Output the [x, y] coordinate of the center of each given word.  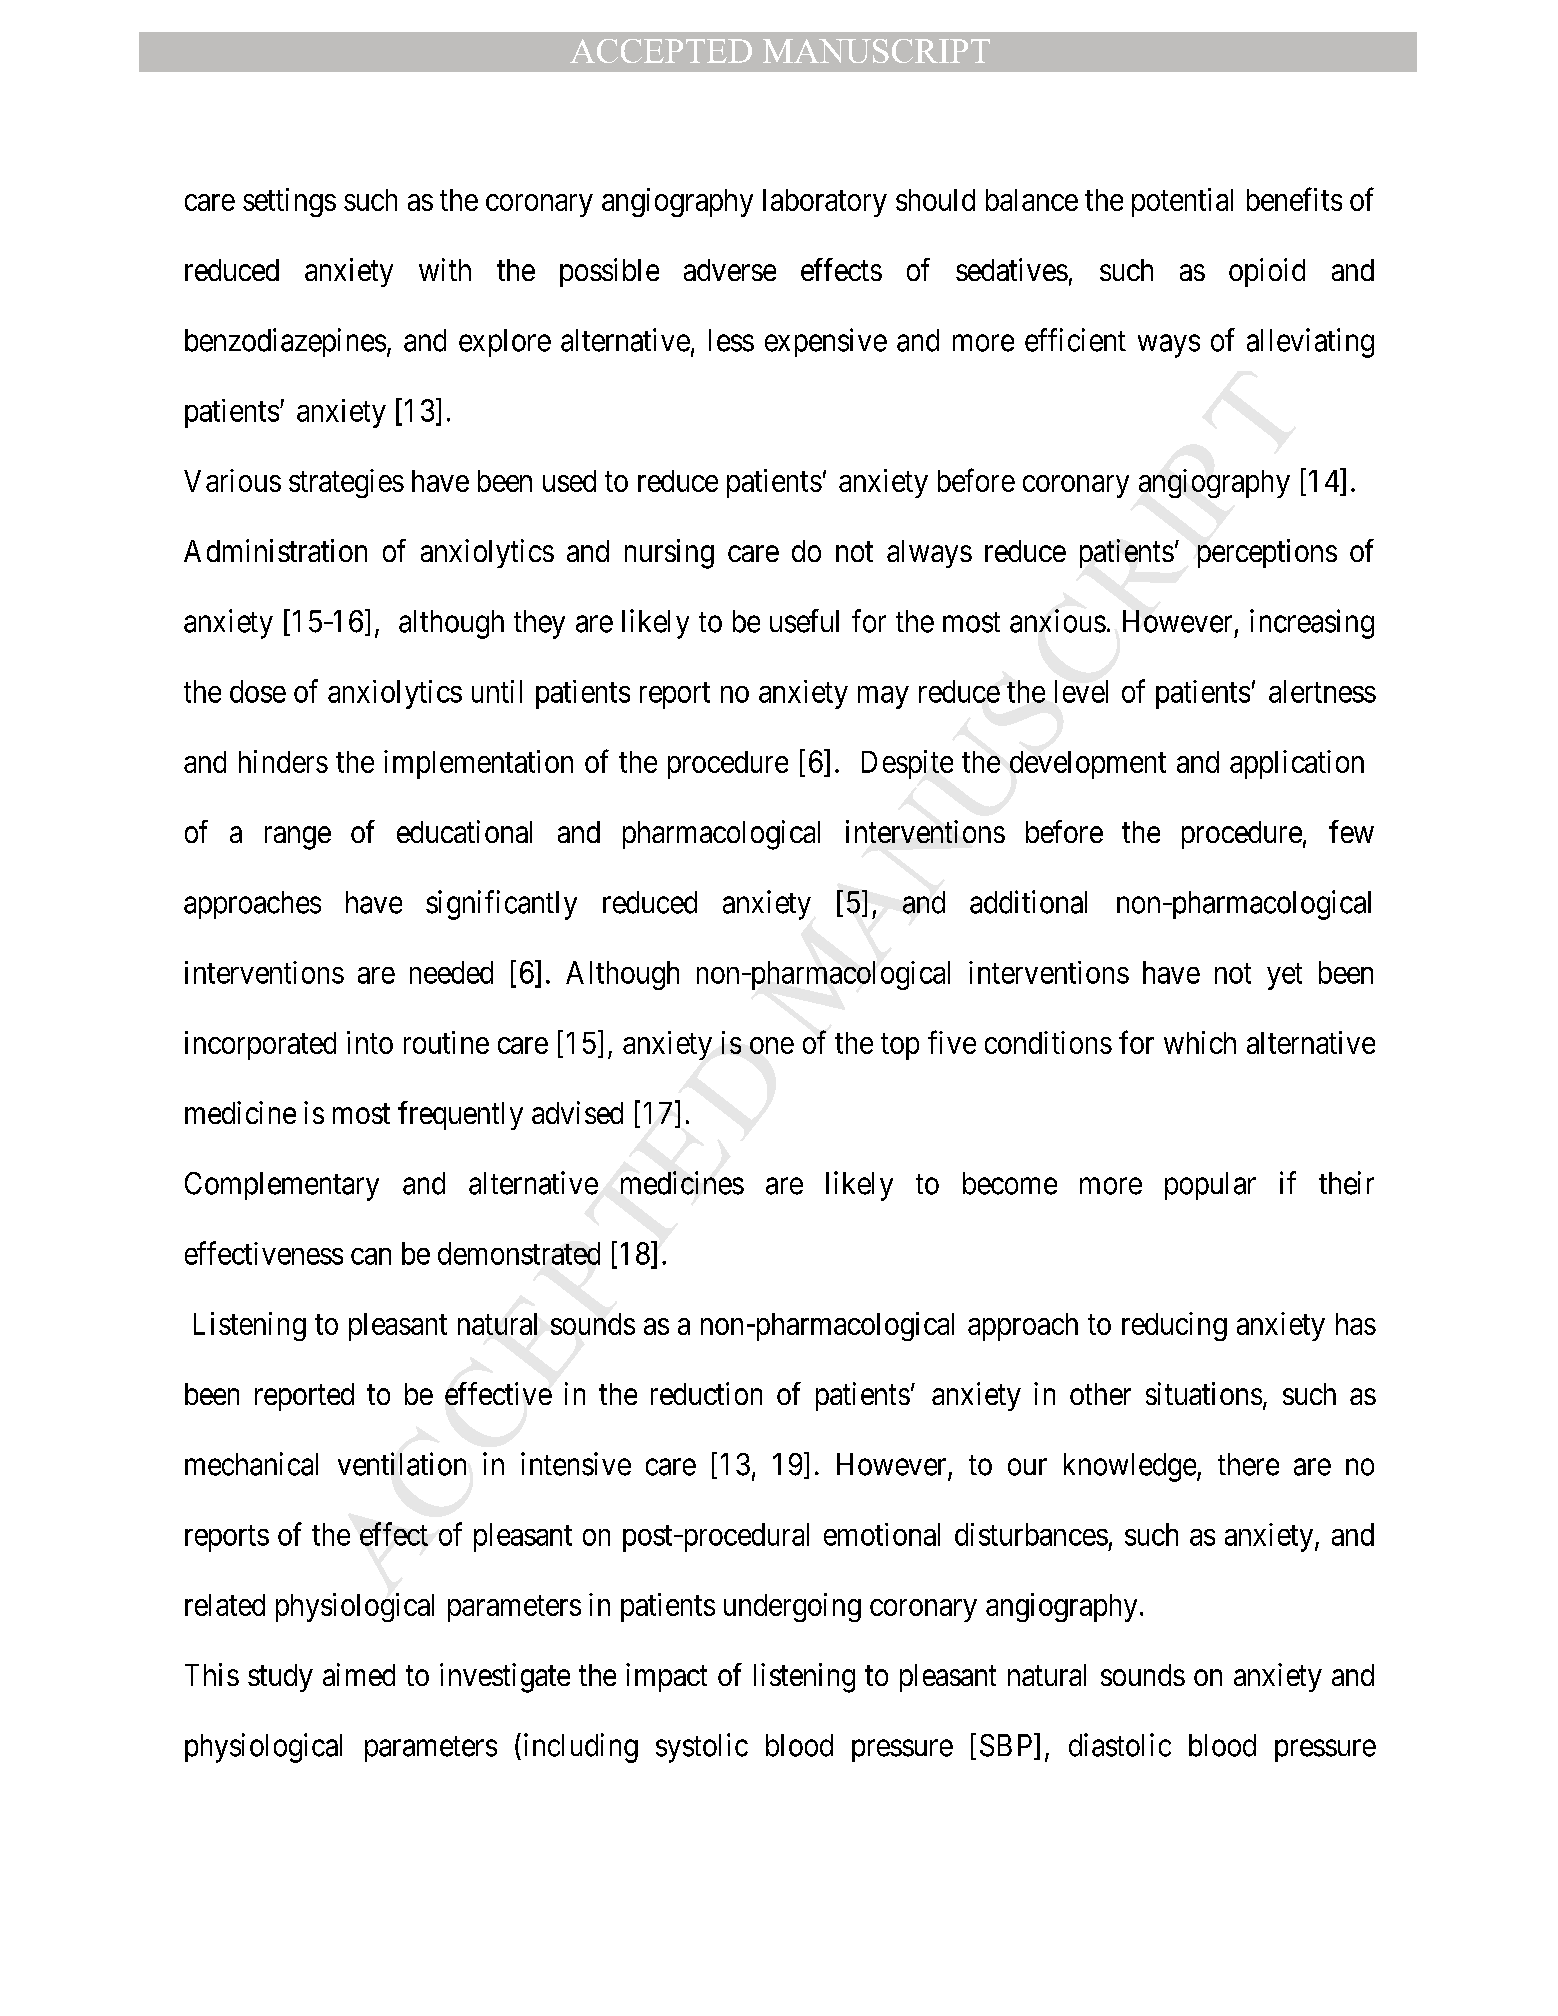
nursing [669, 554]
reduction [706, 1393]
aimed [359, 1674]
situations [1204, 1393]
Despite [907, 764]
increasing [1312, 624]
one [772, 1045]
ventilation [402, 1464]
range [298, 838]
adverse [730, 270]
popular [1210, 1186]
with [445, 269]
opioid [1267, 272]
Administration [275, 550]
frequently [460, 1115]
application [1297, 764]
